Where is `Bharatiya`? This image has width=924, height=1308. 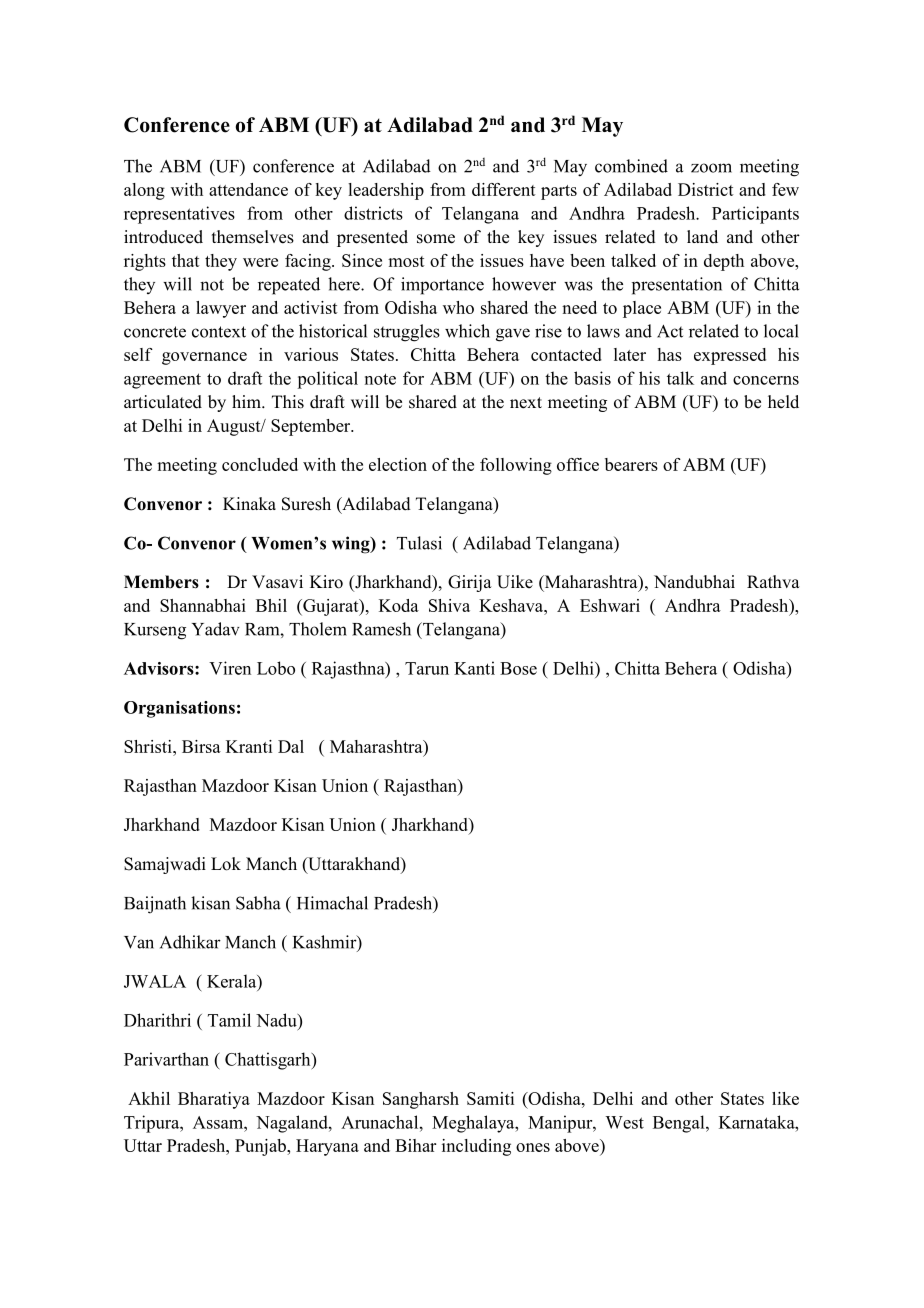
Bharatiya is located at coordinates (214, 1100).
